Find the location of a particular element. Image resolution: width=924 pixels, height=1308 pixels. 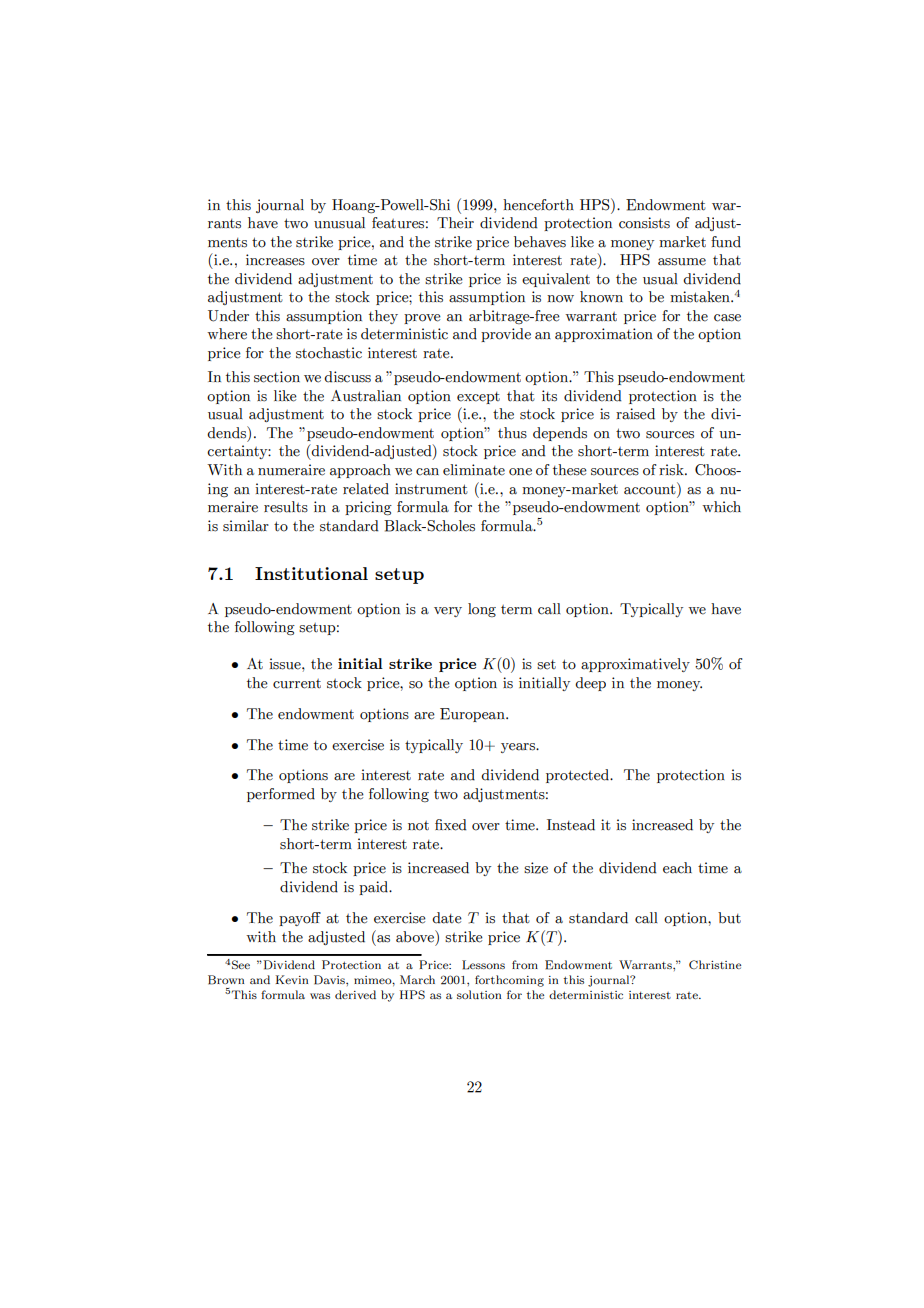

paid is located at coordinates (375, 888).
